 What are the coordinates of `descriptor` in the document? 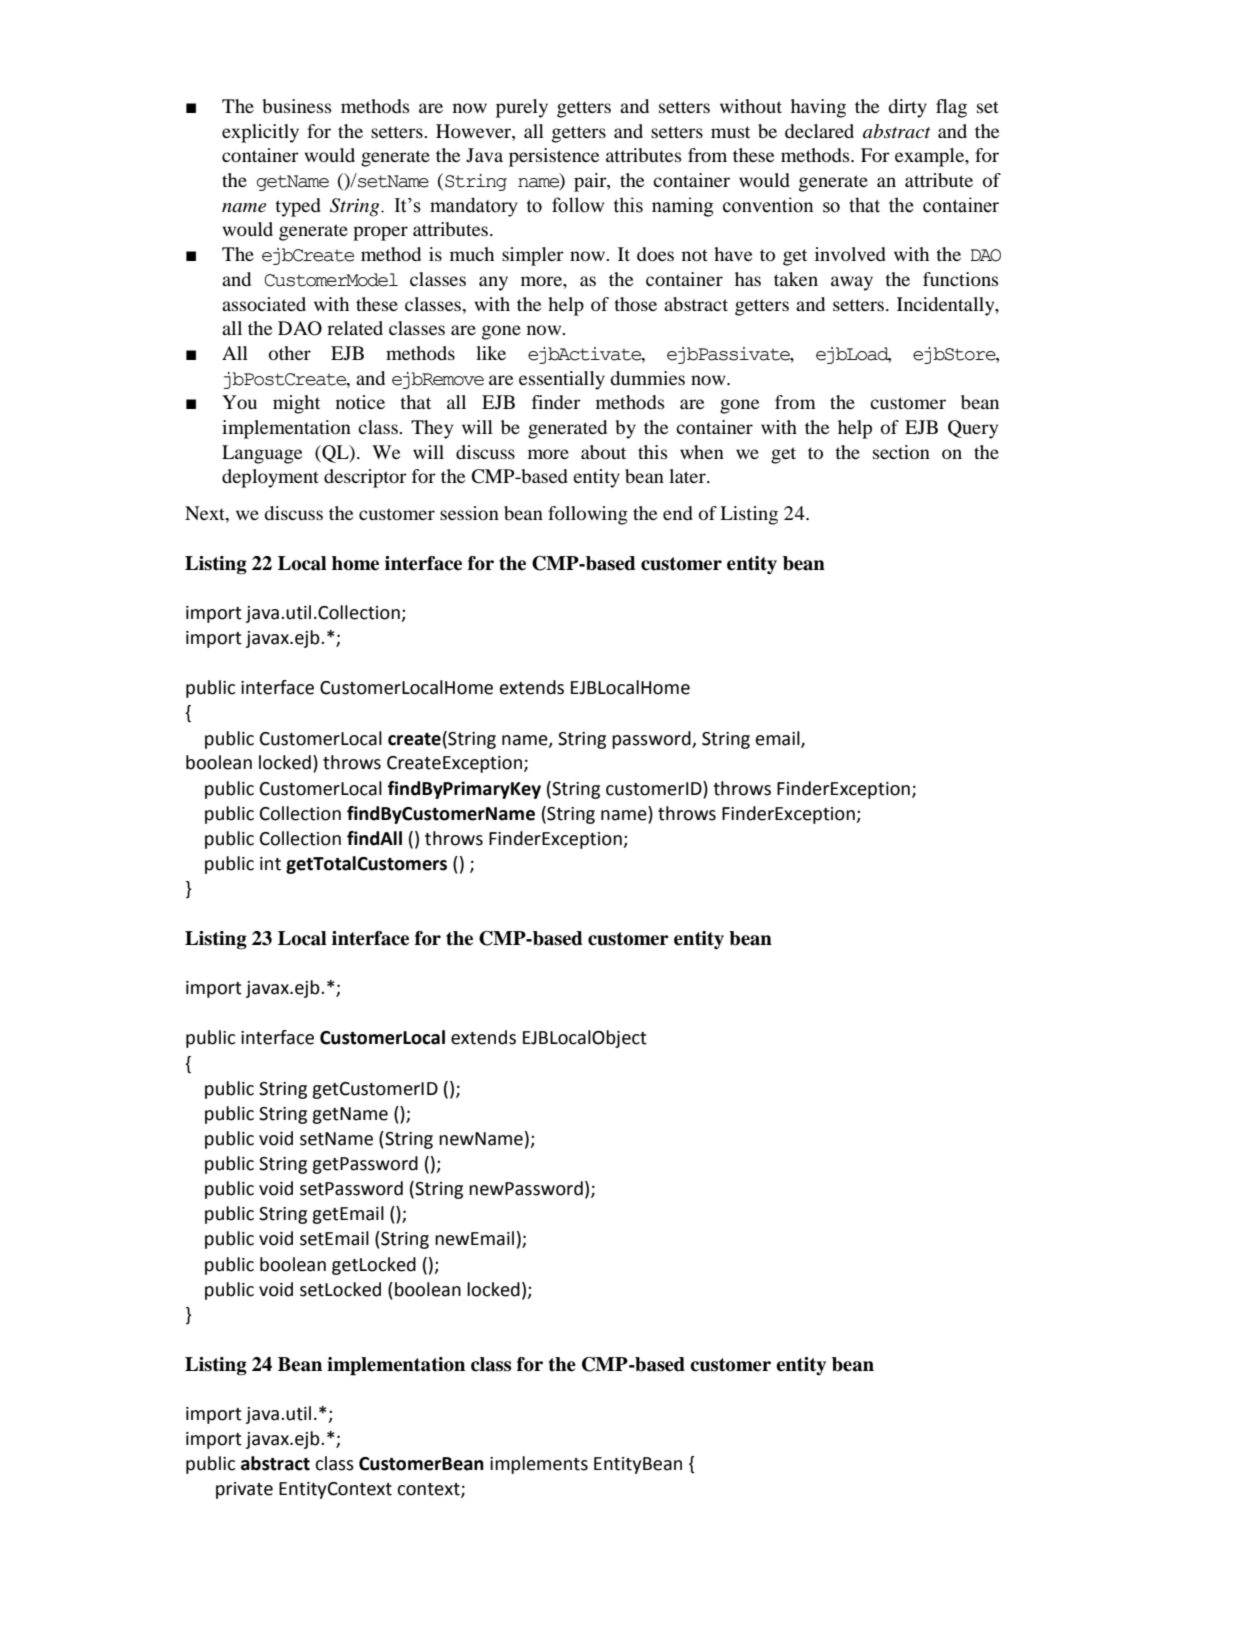 It's located at (365, 478).
